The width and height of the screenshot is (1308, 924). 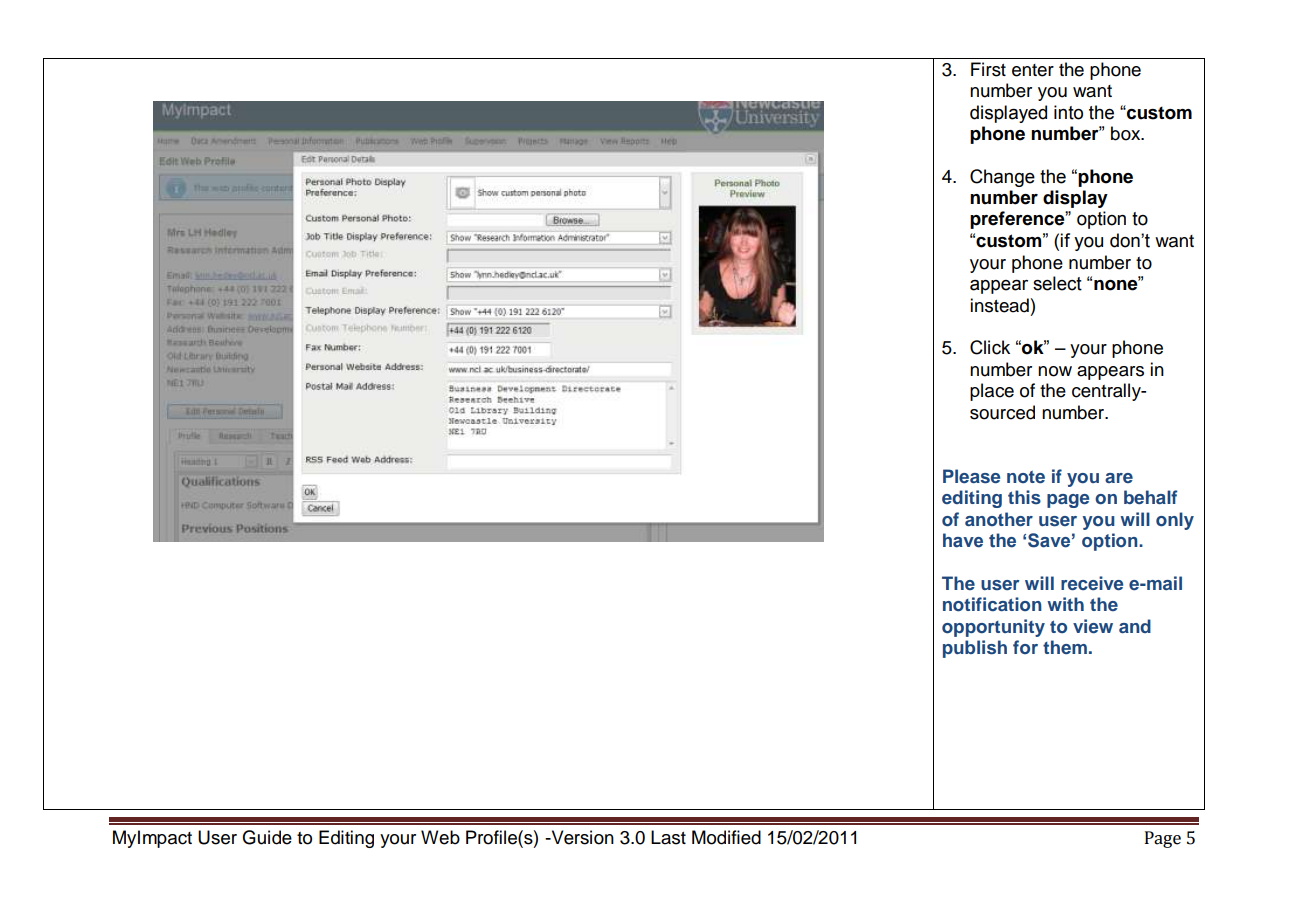 I want to click on now, so click(x=1055, y=371).
